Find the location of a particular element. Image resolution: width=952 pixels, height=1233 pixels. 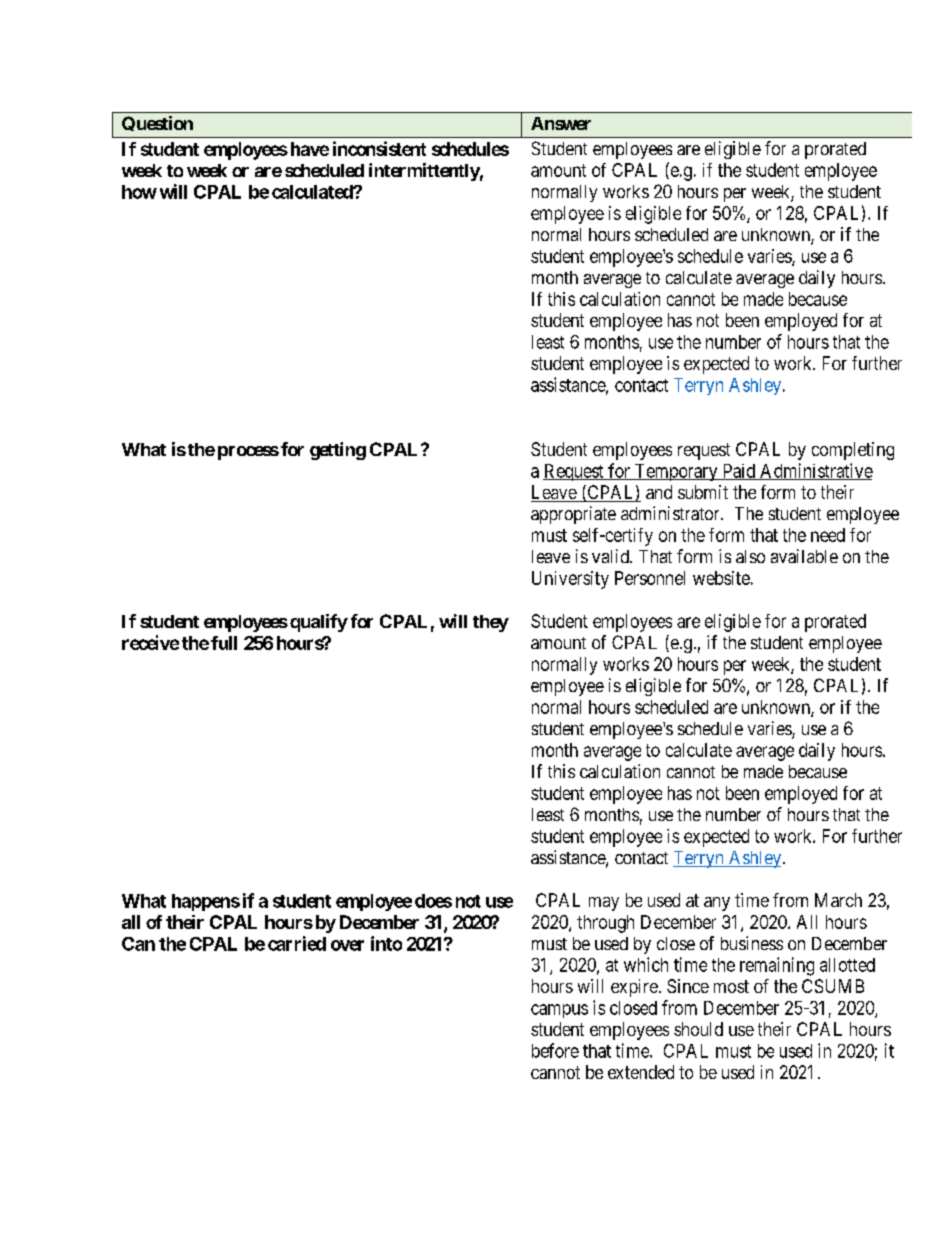

Answer is located at coordinates (561, 123).
